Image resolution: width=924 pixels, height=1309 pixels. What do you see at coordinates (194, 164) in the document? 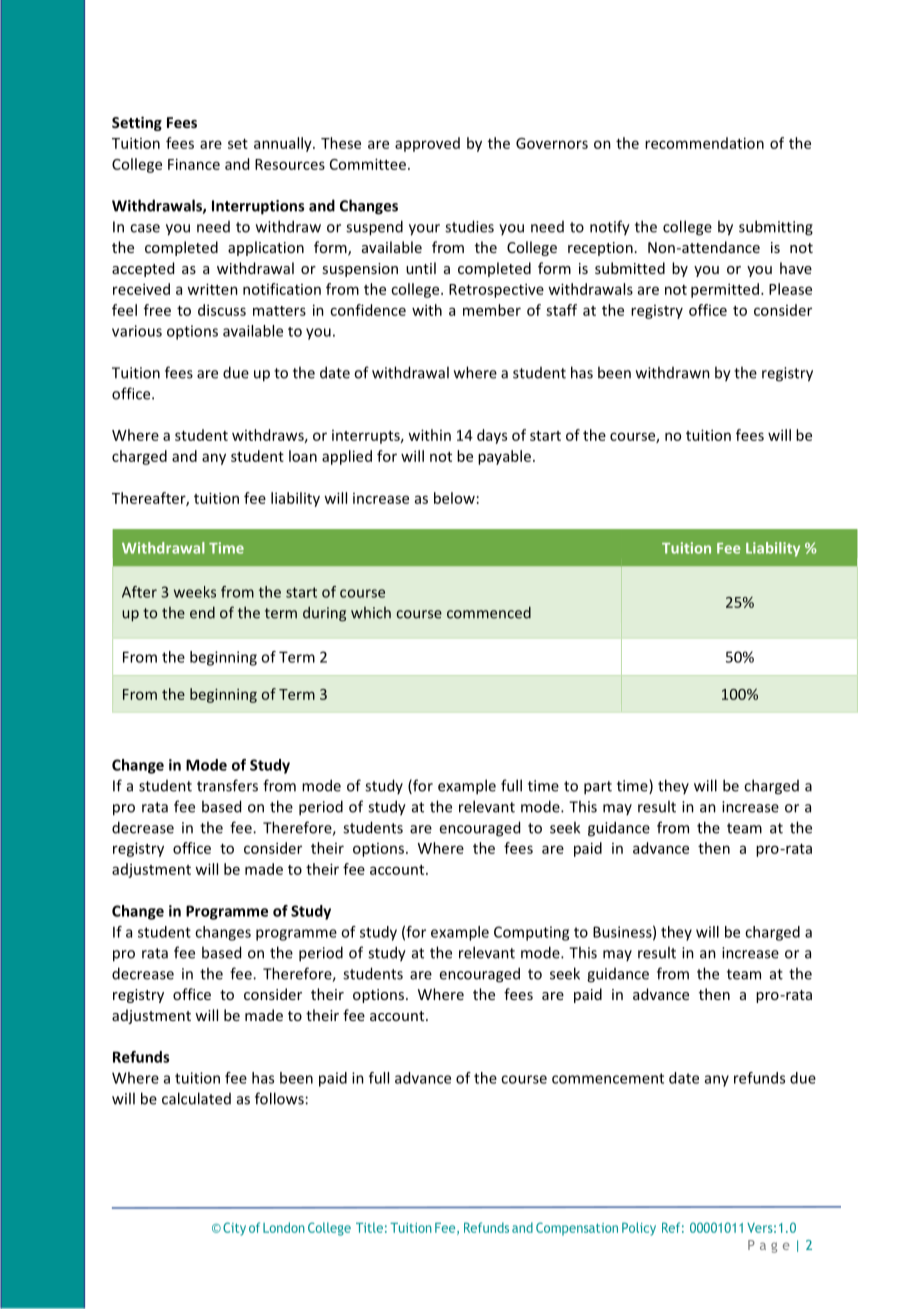
I see `Finance` at bounding box center [194, 164].
